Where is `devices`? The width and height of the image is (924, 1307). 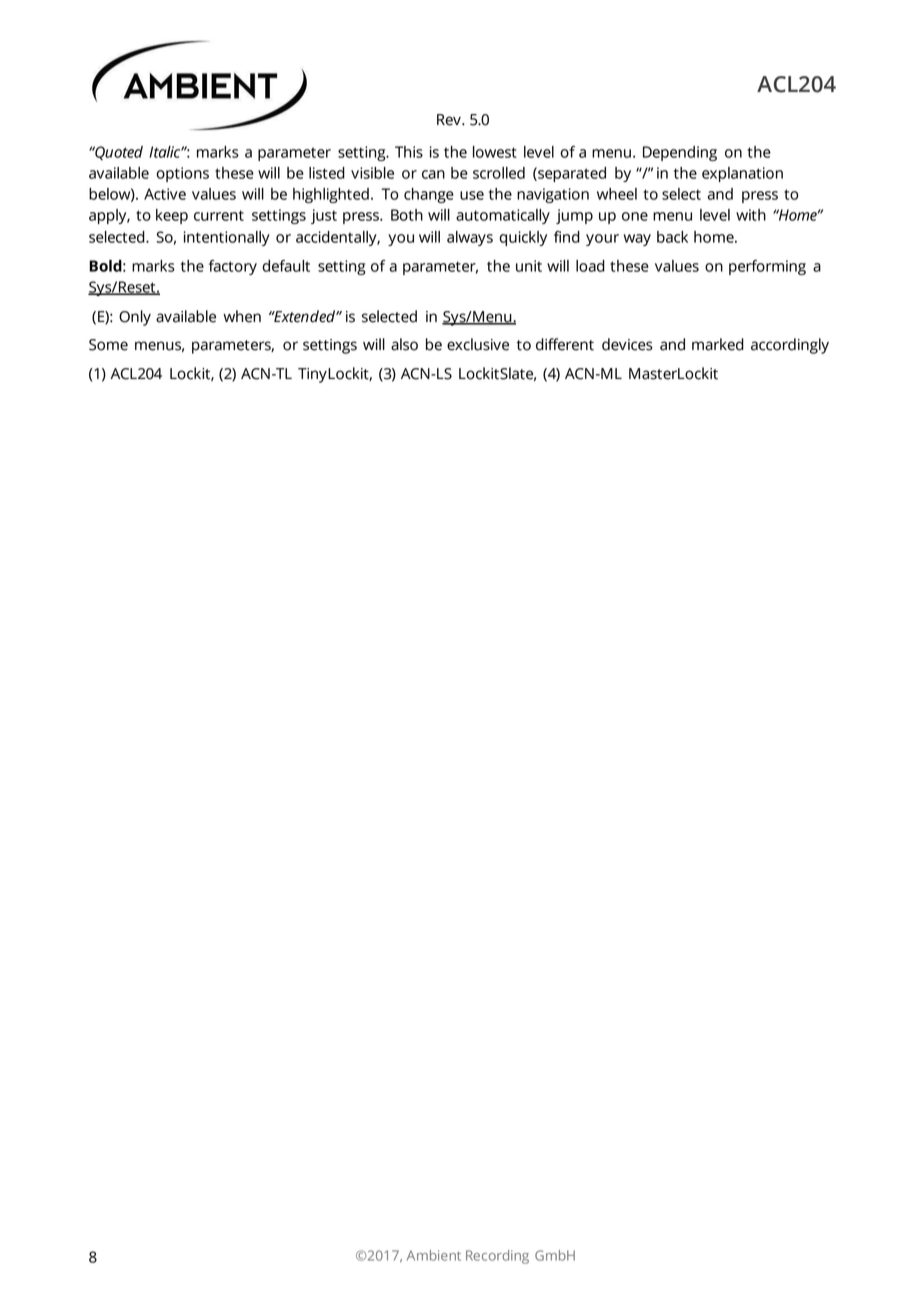
devices is located at coordinates (627, 344).
